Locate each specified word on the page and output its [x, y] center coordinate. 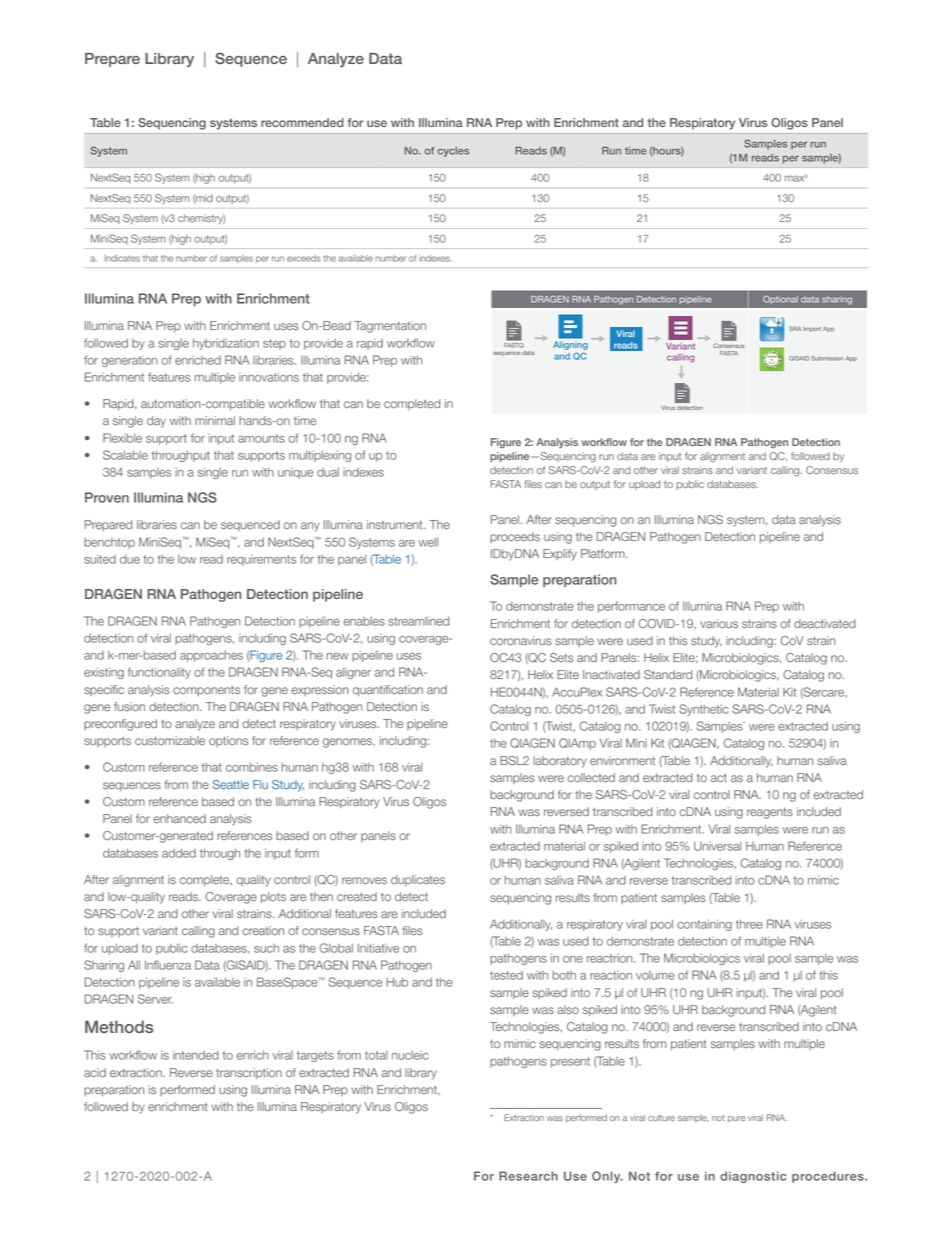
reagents [770, 813]
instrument [396, 525]
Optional [780, 299]
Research [528, 1176]
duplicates [418, 880]
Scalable [125, 455]
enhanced [179, 819]
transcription [249, 1073]
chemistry [201, 219]
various [719, 624]
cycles [453, 152]
